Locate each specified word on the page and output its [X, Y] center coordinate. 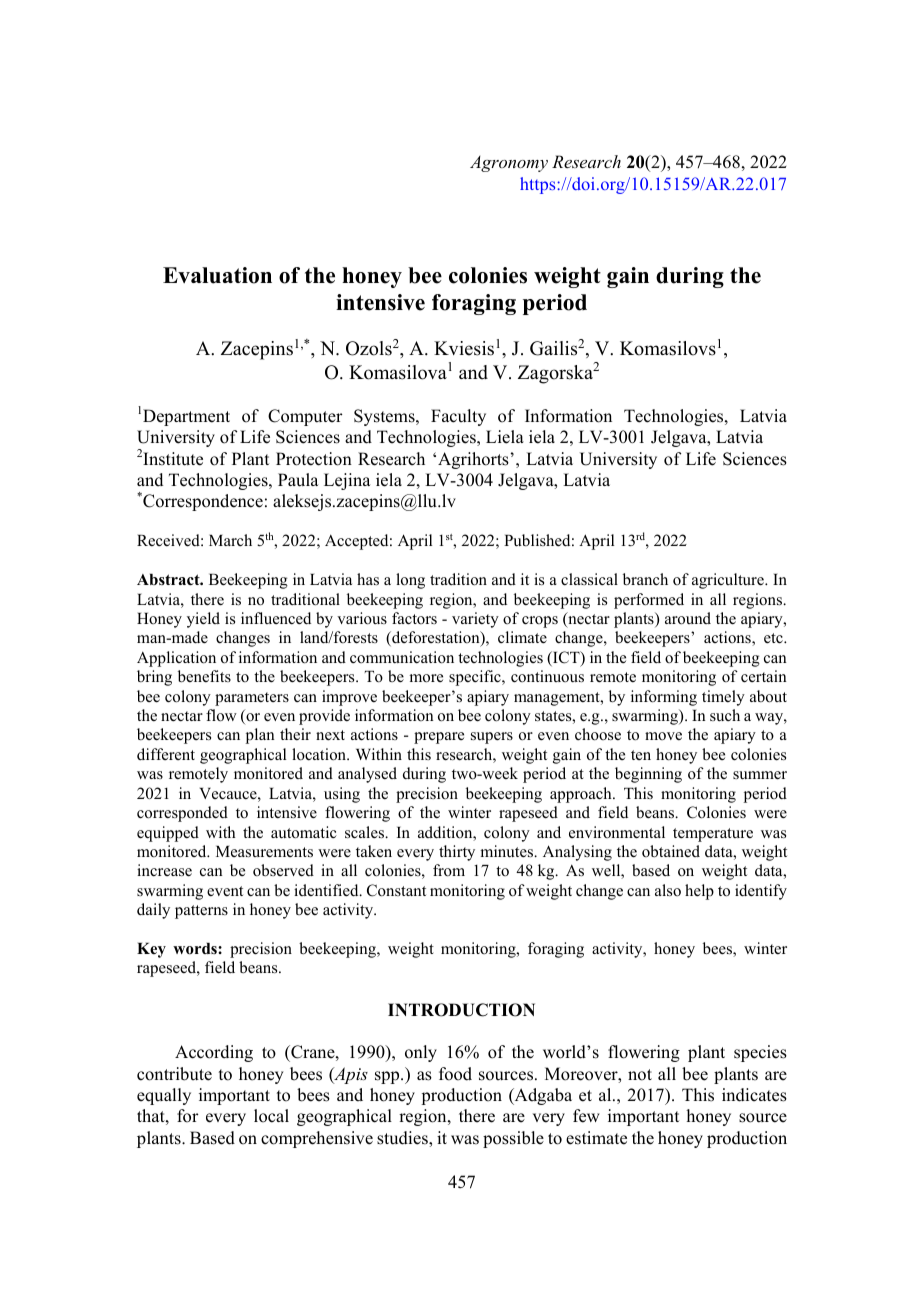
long [410, 581]
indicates [754, 1095]
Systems [385, 417]
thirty [457, 853]
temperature [713, 835]
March [230, 540]
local [271, 1116]
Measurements [264, 852]
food [455, 1074]
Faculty [458, 417]
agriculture [729, 581]
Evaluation [217, 275]
